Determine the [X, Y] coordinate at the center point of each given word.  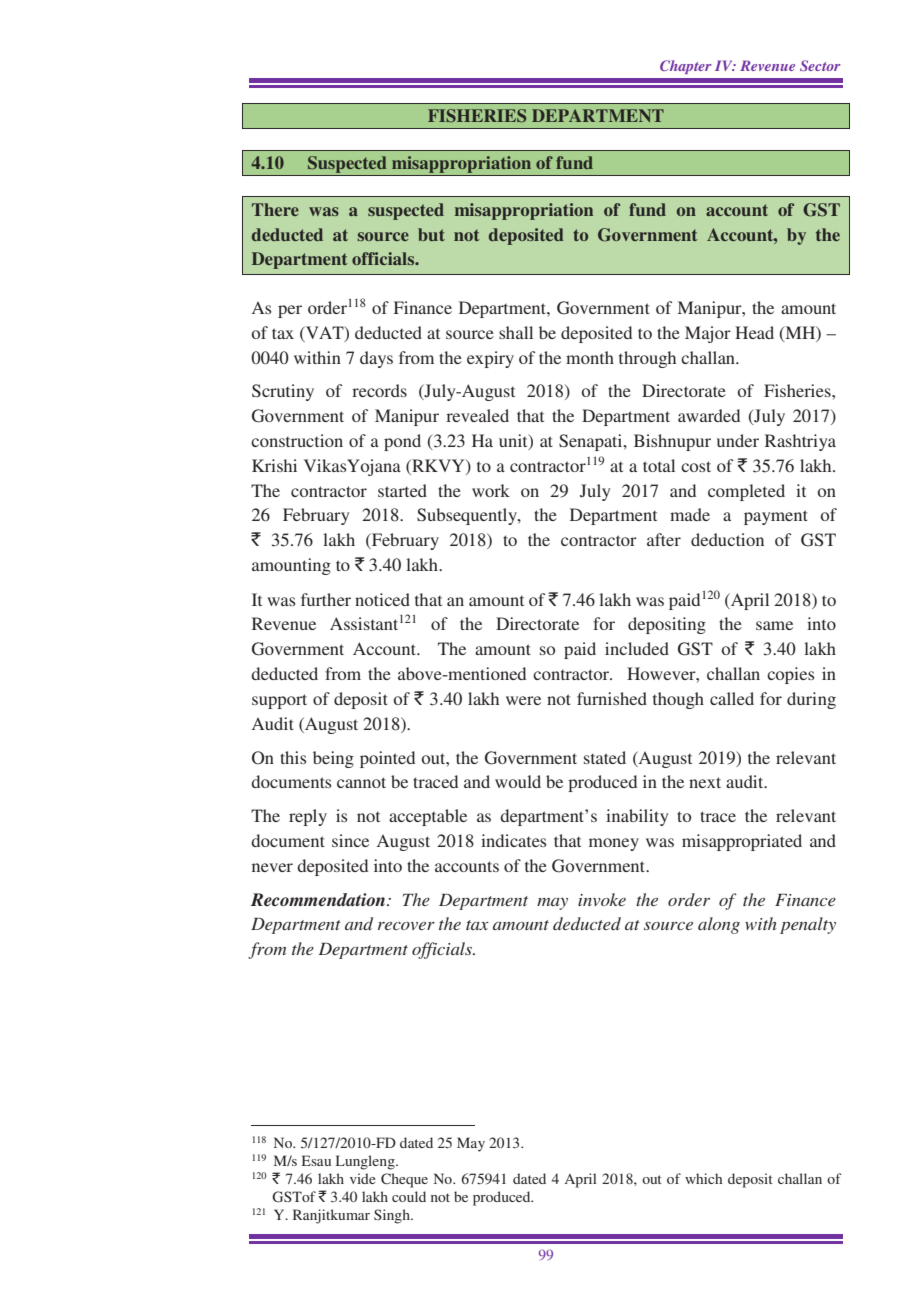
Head [754, 332]
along [719, 925]
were [523, 700]
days [376, 359]
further [326, 599]
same [774, 625]
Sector [820, 65]
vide [362, 1178]
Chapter [685, 67]
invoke [602, 899]
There [275, 209]
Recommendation [318, 899]
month [590, 357]
